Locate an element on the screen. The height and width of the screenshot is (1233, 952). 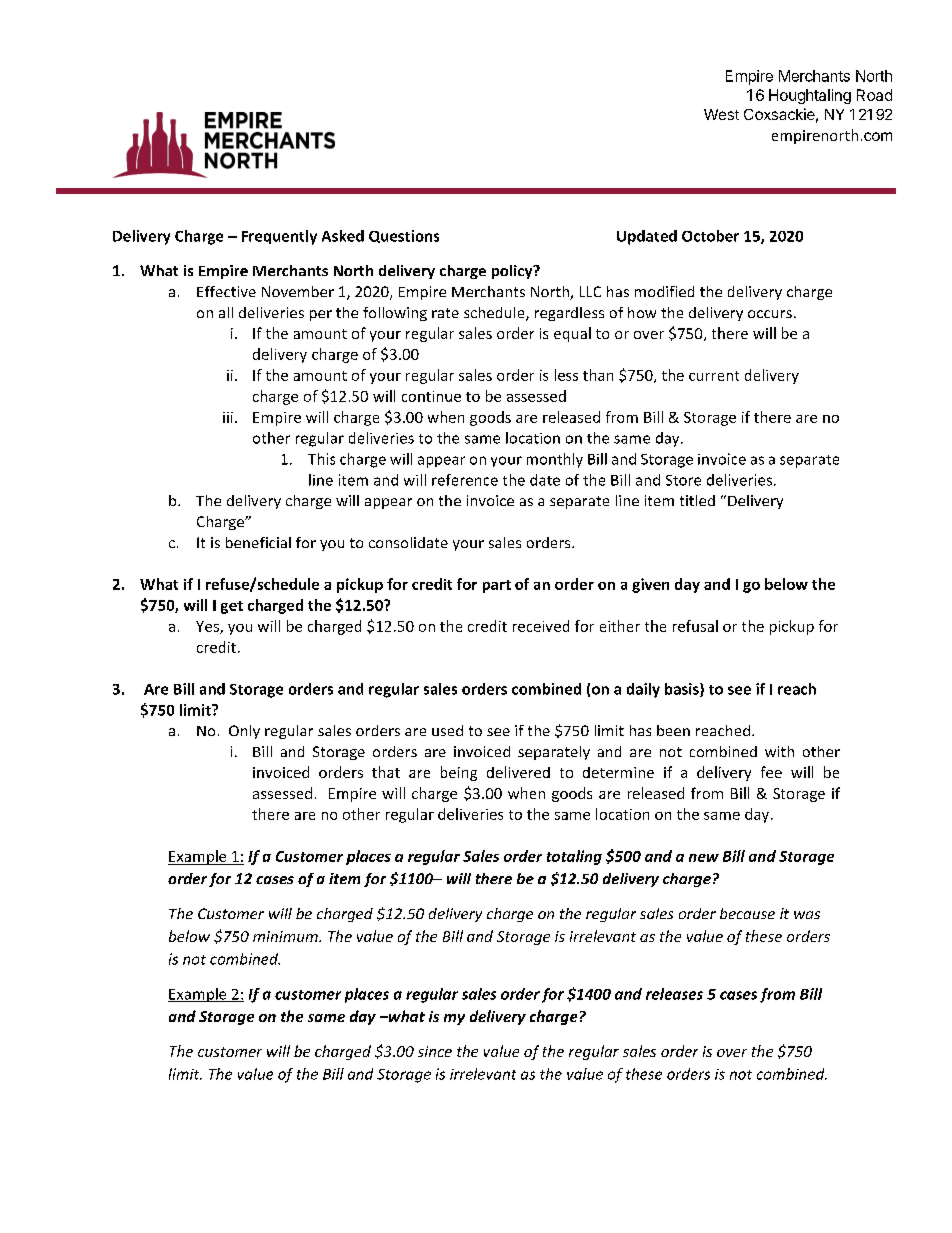
Frequently is located at coordinates (279, 237).
